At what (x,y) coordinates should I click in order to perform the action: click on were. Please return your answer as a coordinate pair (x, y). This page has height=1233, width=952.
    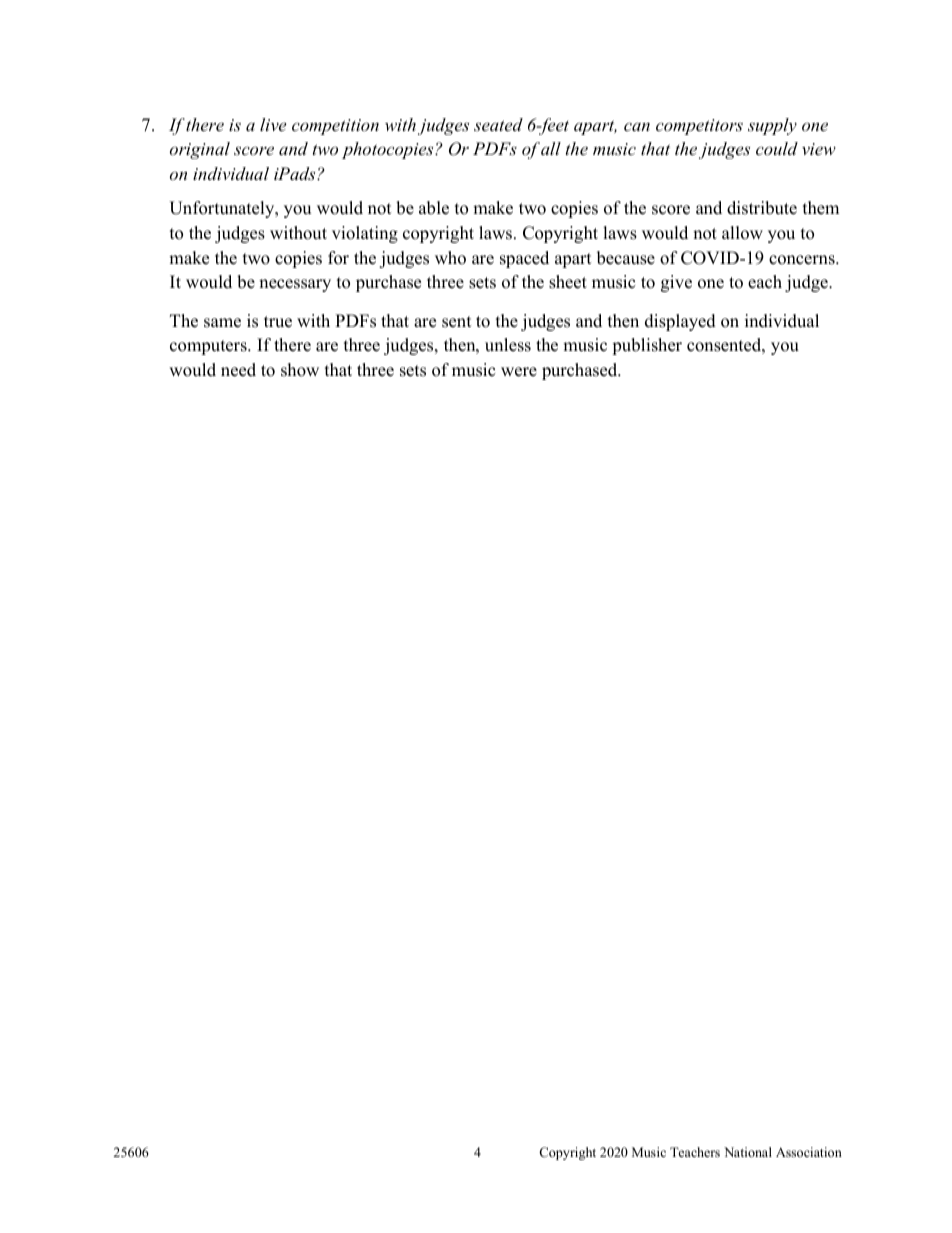
    Looking at the image, I should click on (519, 372).
